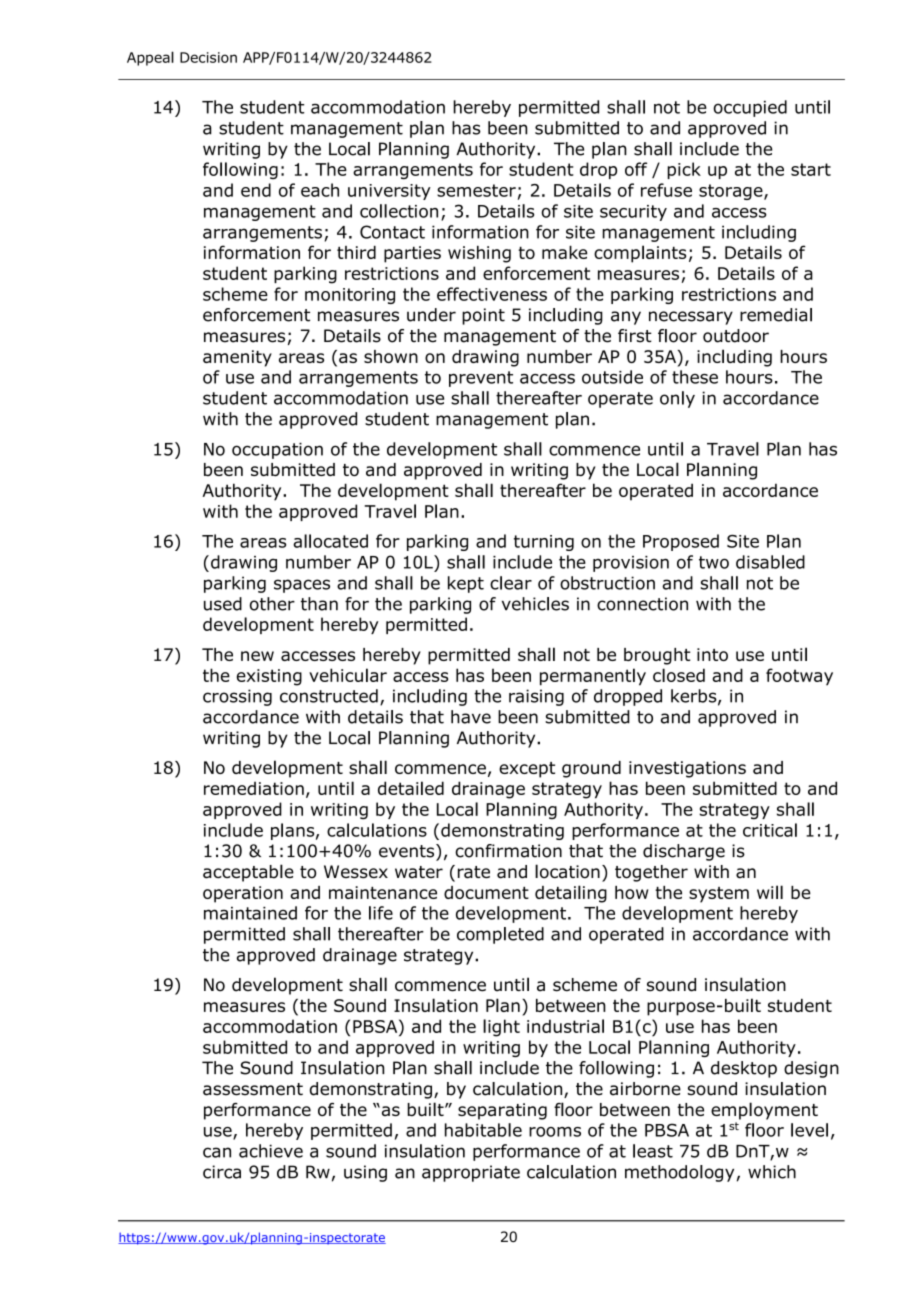  I want to click on kept, so click(466, 584).
